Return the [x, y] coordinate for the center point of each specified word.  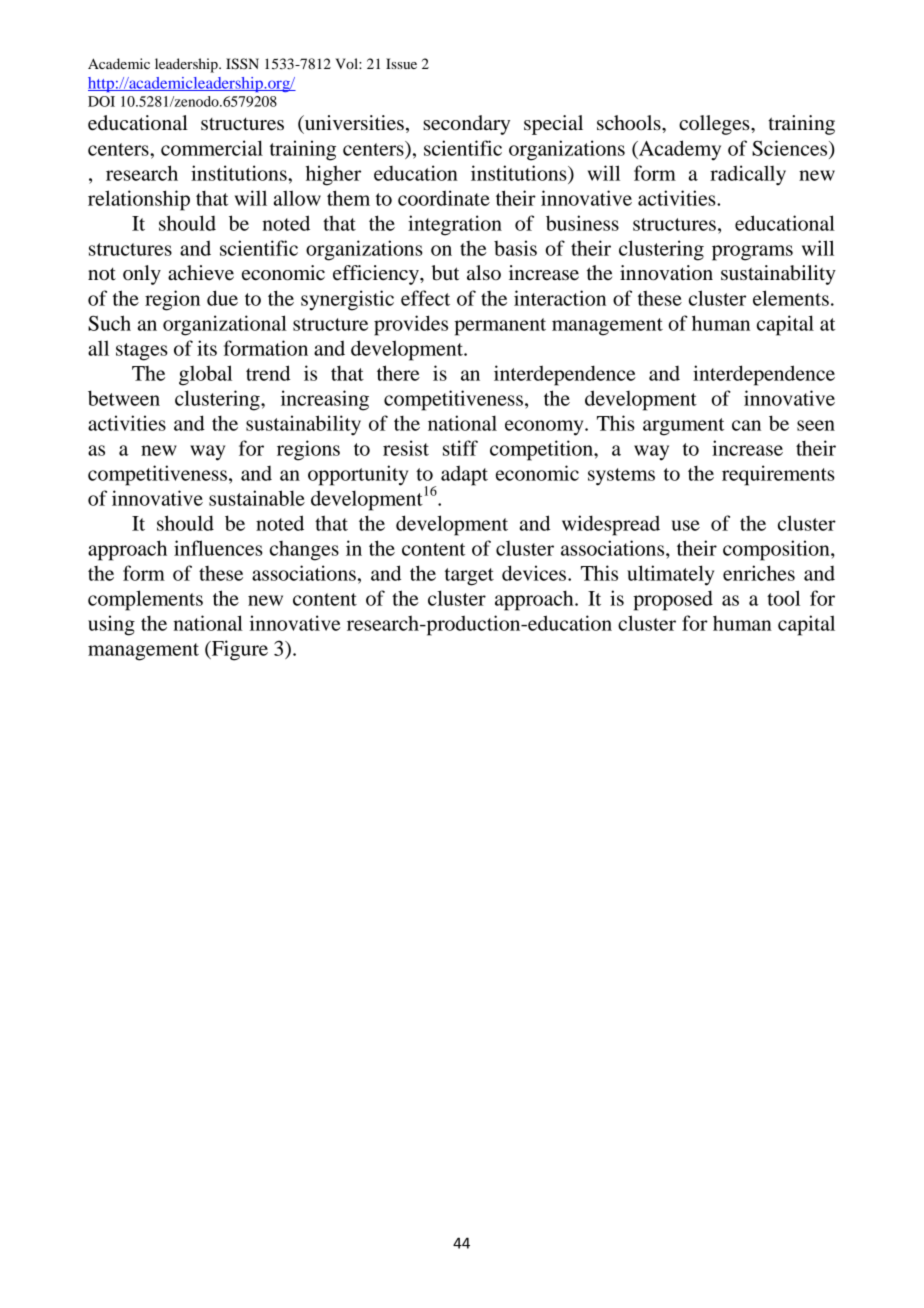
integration [455, 225]
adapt [464, 475]
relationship [139, 200]
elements [791, 298]
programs [752, 253]
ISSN [242, 64]
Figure [239, 650]
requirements [778, 475]
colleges [715, 125]
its [207, 348]
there [398, 373]
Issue [401, 63]
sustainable [257, 498]
